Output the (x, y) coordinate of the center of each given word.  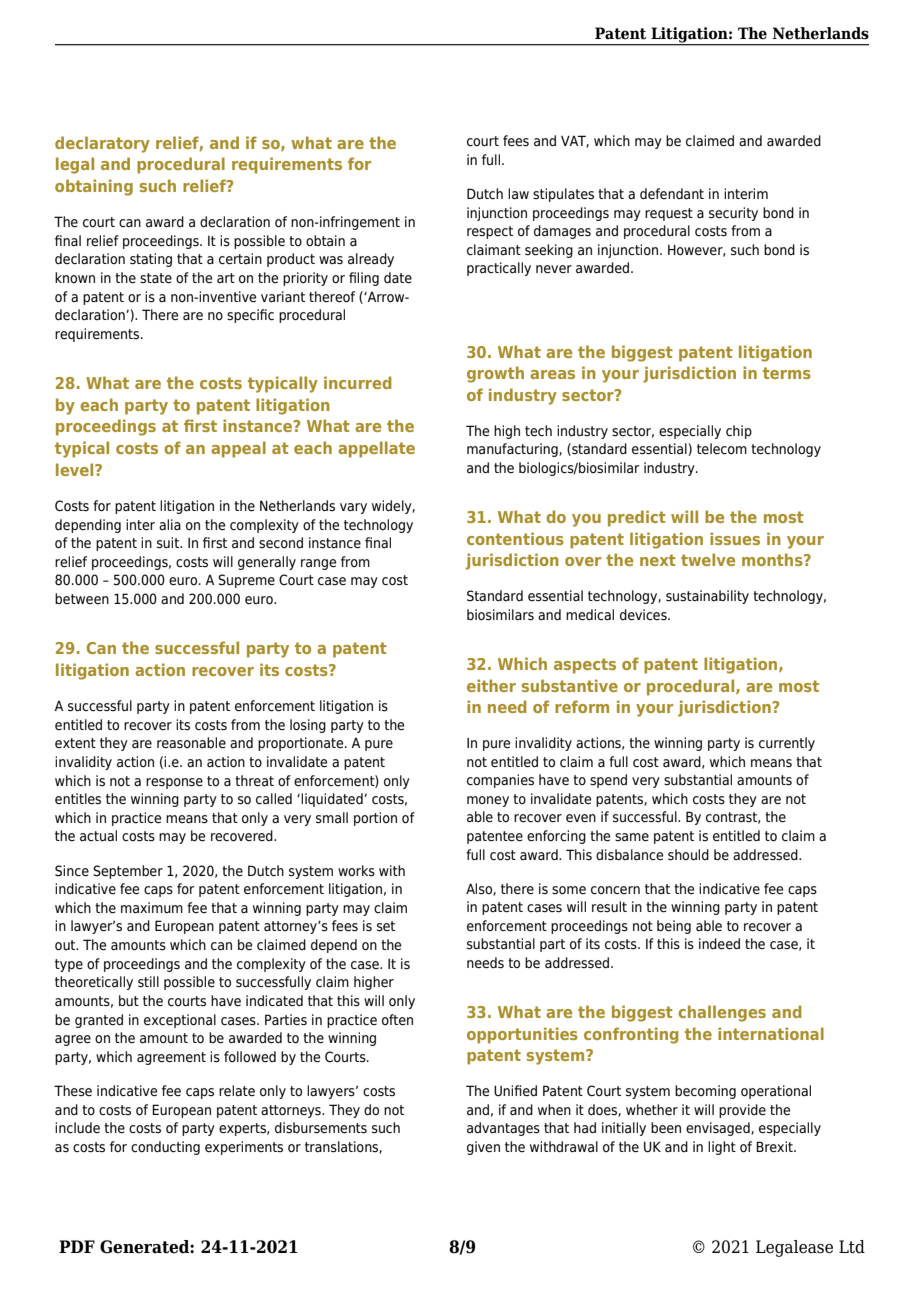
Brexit (775, 1147)
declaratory (102, 144)
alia (170, 524)
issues (735, 538)
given (483, 1148)
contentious (515, 538)
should (688, 854)
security (733, 214)
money (488, 801)
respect (490, 232)
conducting (165, 1148)
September (128, 872)
